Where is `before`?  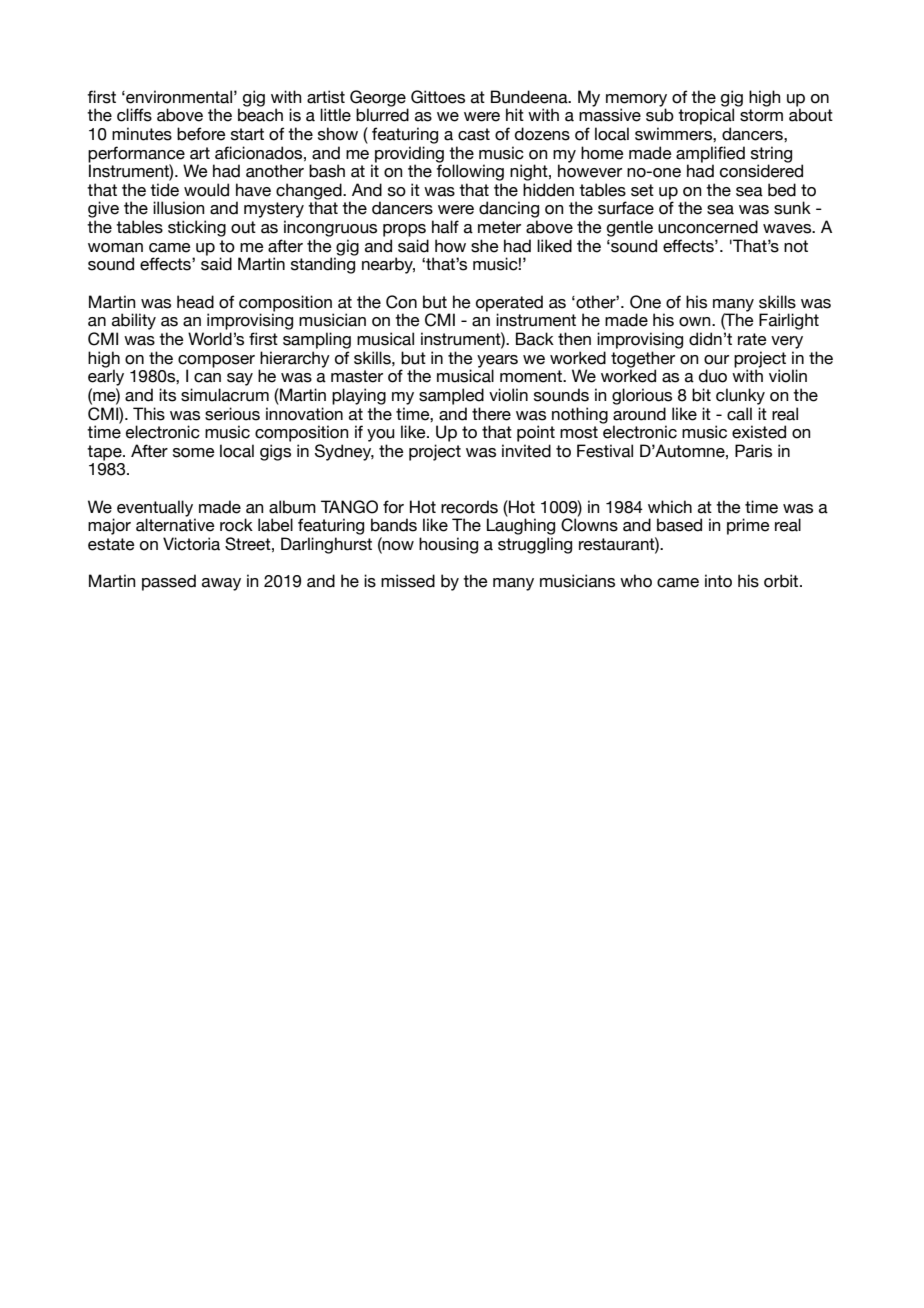 before is located at coordinates (201, 134).
